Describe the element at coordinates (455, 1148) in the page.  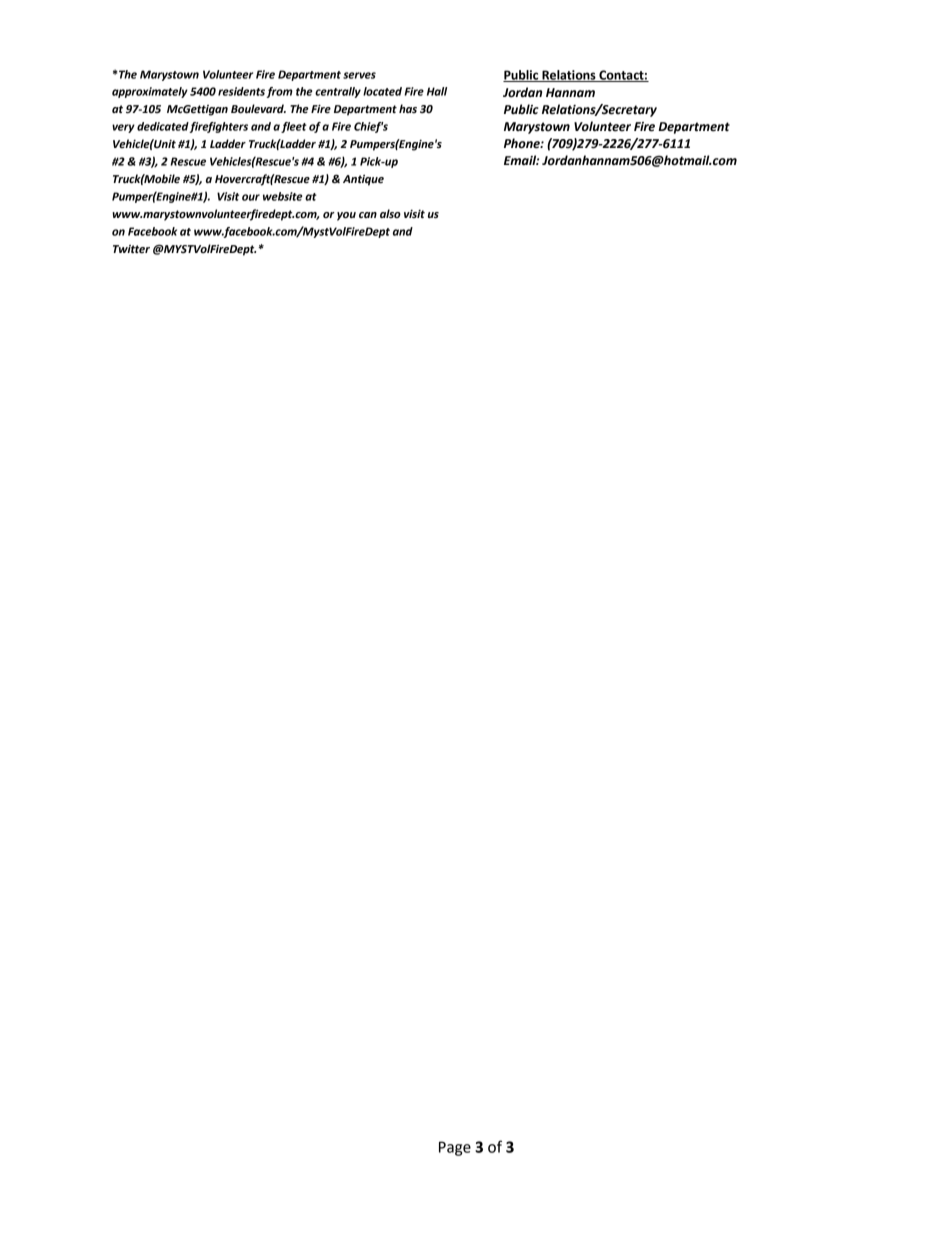
I see `Page` at that location.
